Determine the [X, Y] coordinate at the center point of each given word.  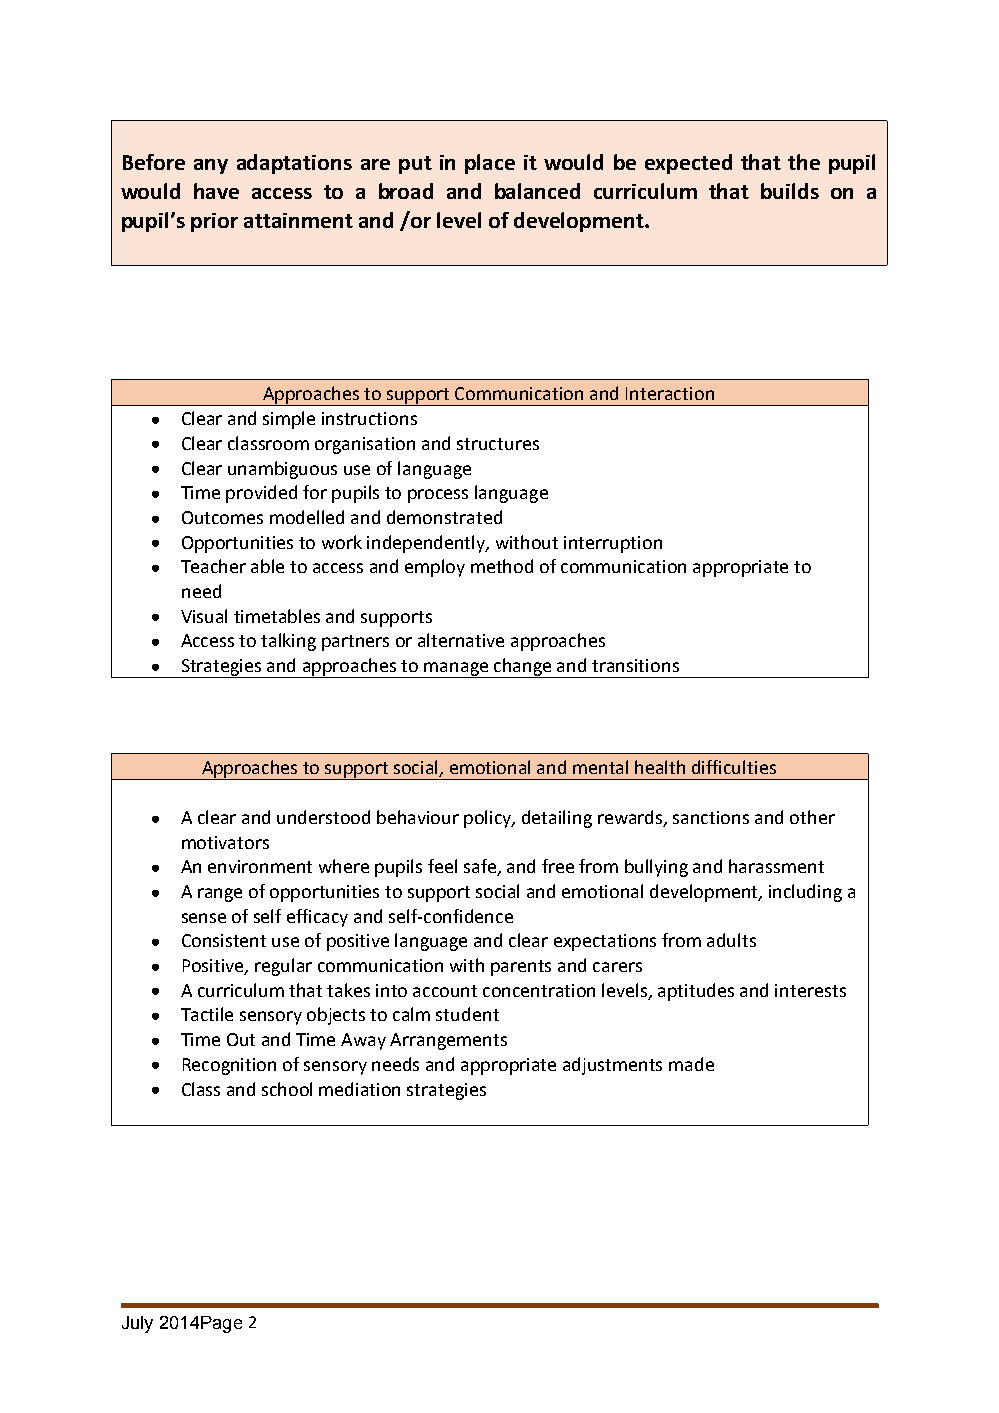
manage [457, 670]
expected [688, 164]
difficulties [734, 767]
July [137, 1324]
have [216, 191]
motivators [225, 842]
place [490, 164]
